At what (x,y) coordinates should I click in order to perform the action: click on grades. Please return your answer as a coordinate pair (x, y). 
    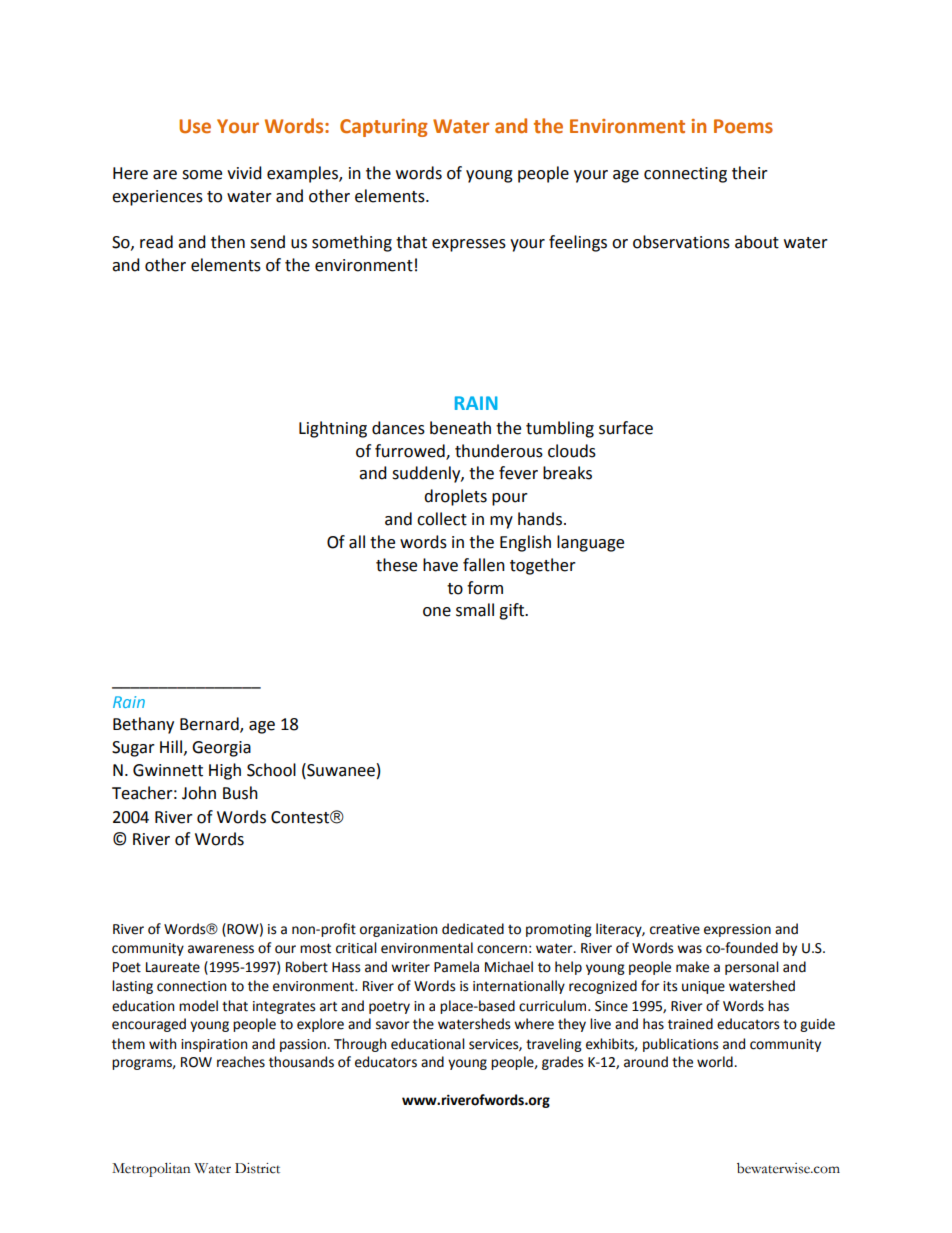
    Looking at the image, I should click on (562, 1063).
